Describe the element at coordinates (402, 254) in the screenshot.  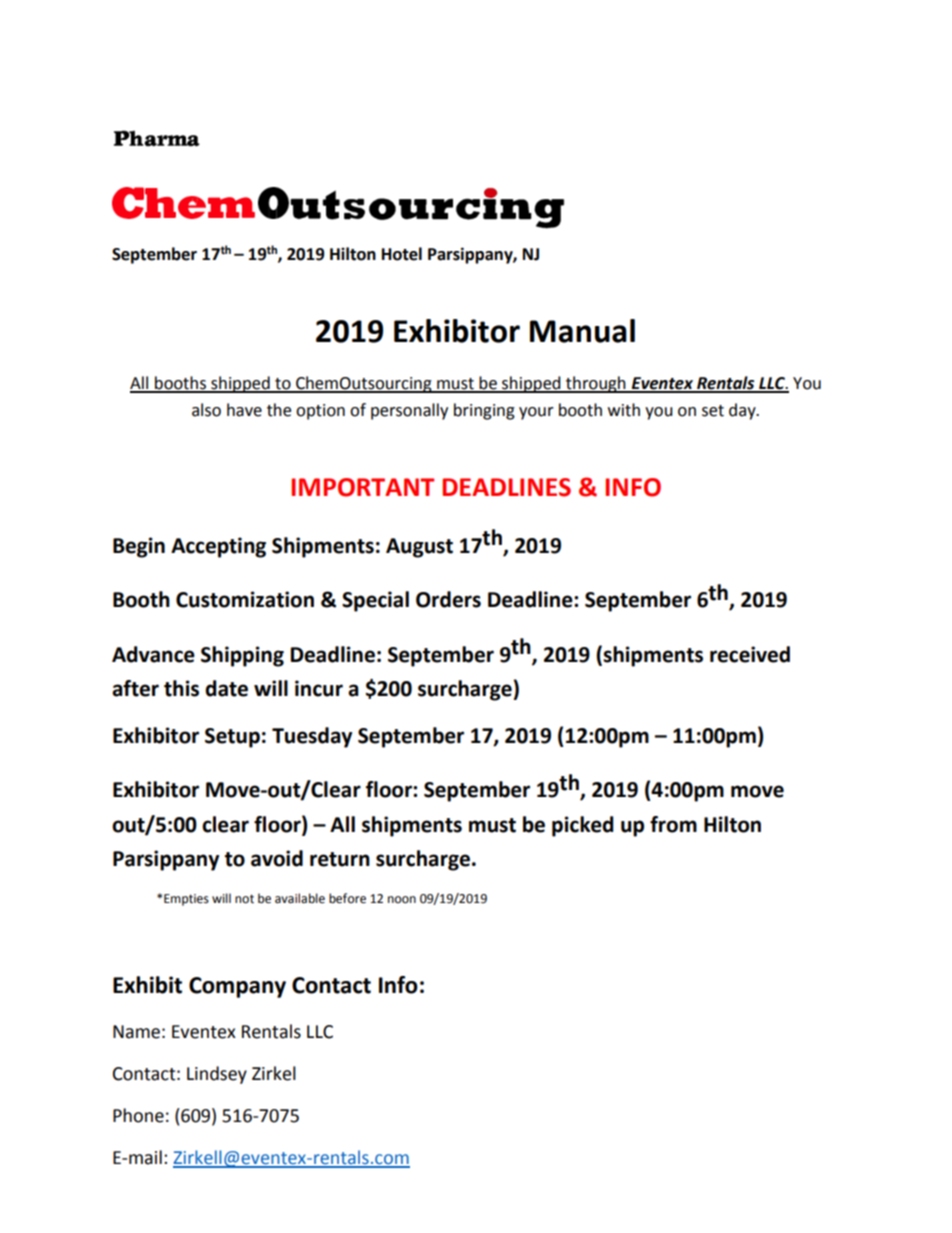
I see `Hotel` at that location.
